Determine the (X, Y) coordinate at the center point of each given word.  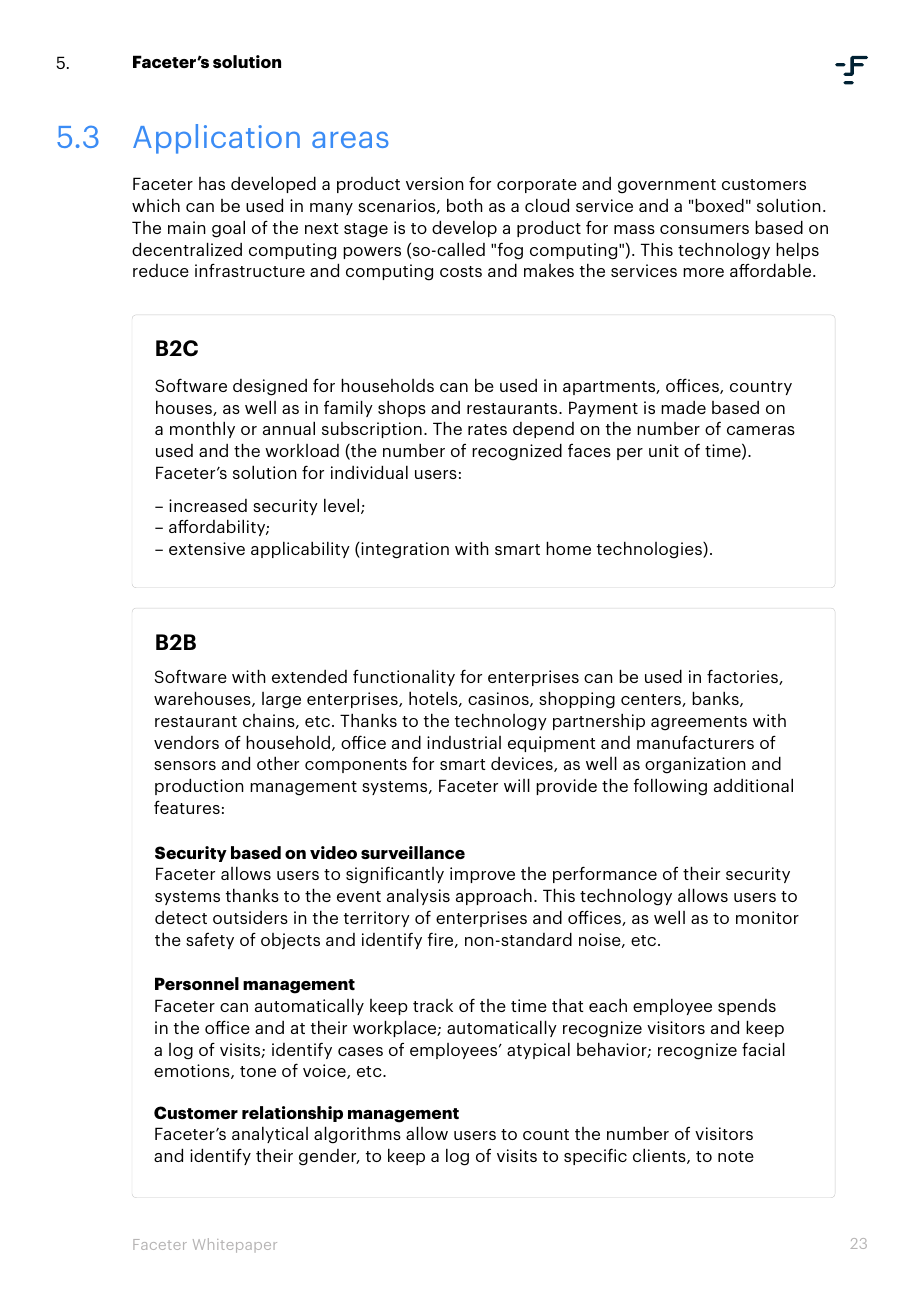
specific (595, 1156)
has (212, 183)
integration (404, 550)
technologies (650, 550)
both (465, 205)
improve (482, 875)
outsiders (250, 917)
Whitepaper (235, 1245)
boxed (719, 205)
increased (208, 505)
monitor (767, 917)
